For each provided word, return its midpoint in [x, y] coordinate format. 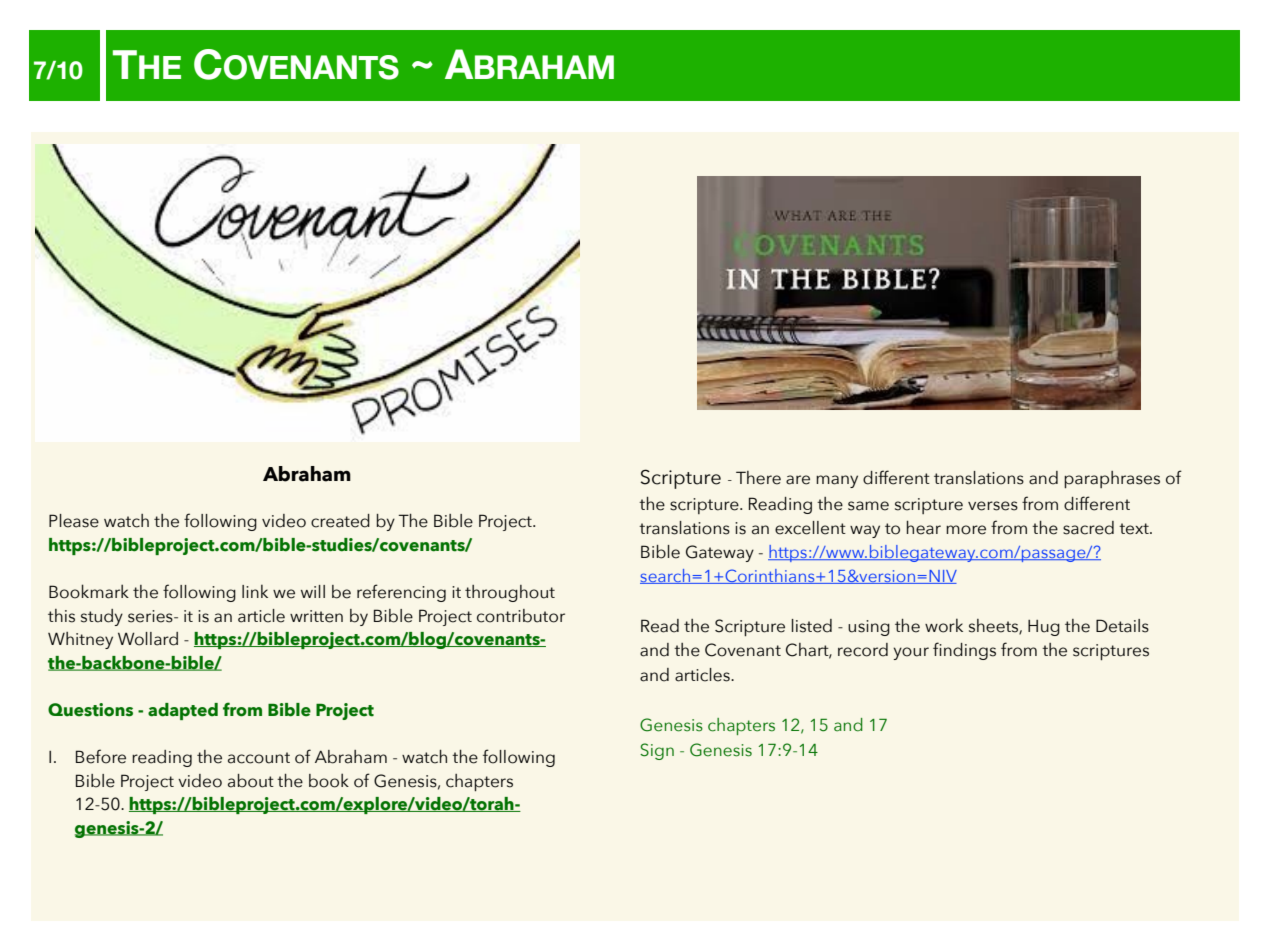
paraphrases [1112, 479]
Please [74, 521]
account [259, 758]
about [251, 781]
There [758, 478]
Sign [657, 751]
